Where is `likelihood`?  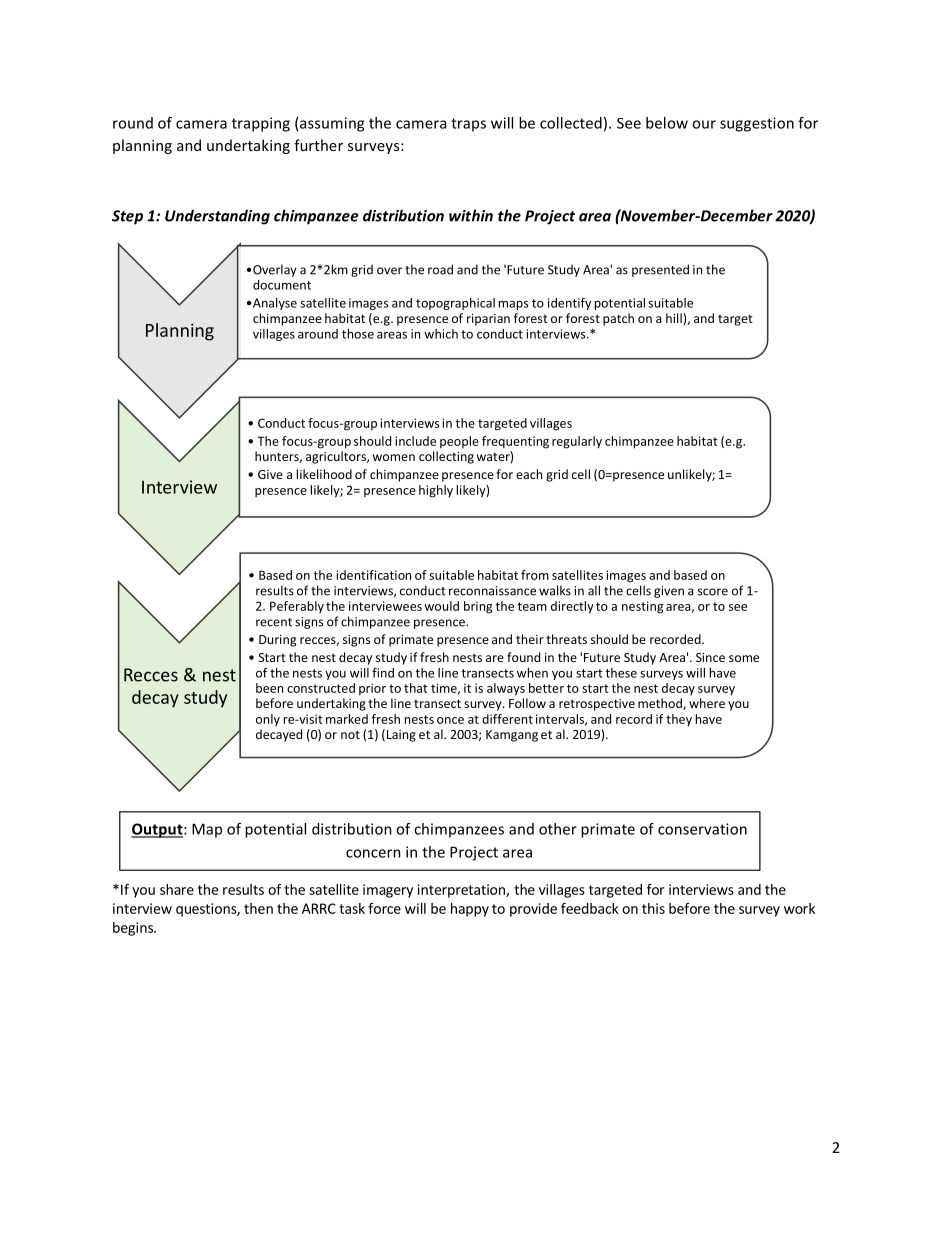
likelihood is located at coordinates (324, 474).
